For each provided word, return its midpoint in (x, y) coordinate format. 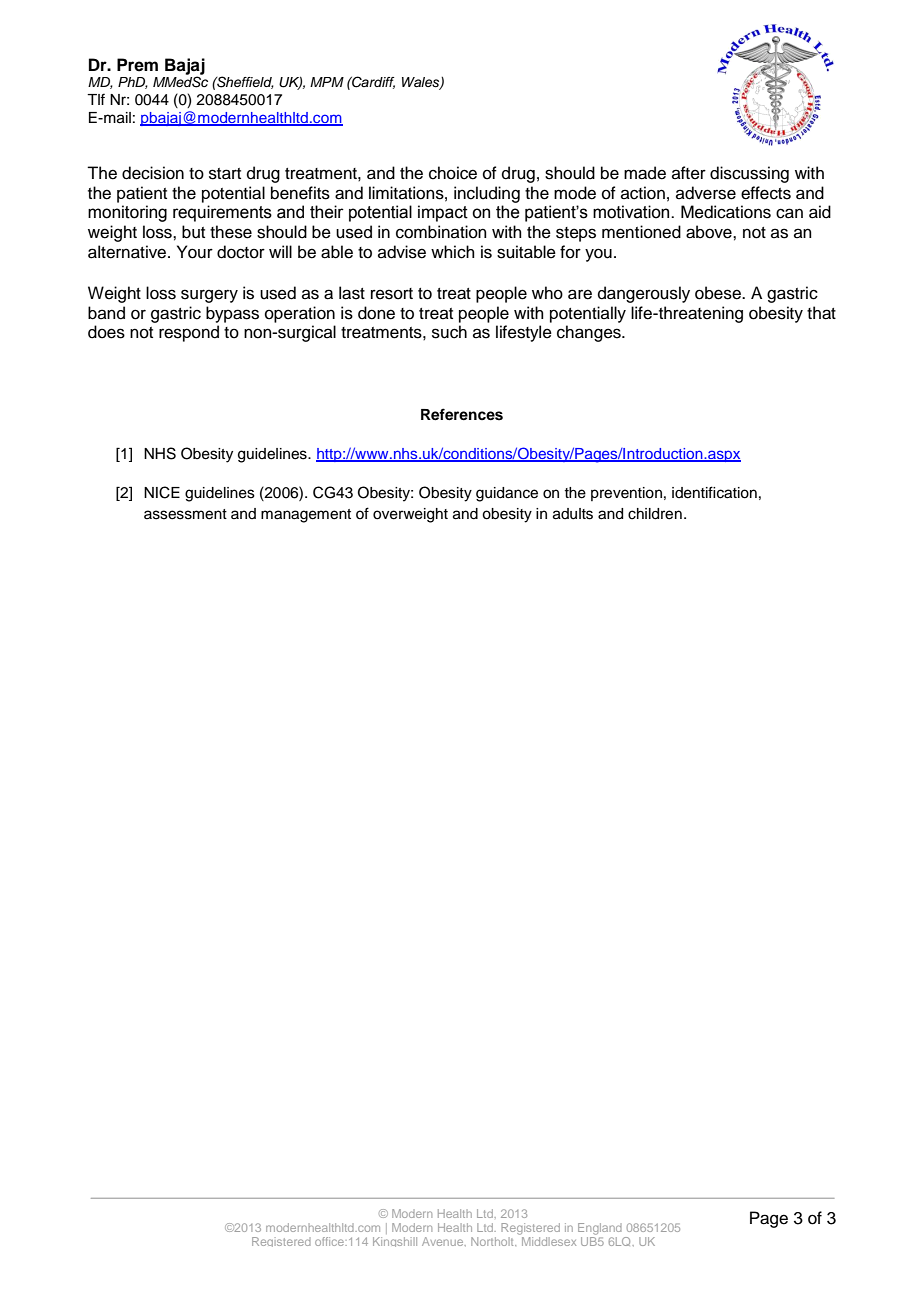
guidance (507, 494)
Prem (137, 65)
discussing (749, 174)
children (655, 514)
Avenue (444, 1241)
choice (453, 173)
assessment (185, 514)
